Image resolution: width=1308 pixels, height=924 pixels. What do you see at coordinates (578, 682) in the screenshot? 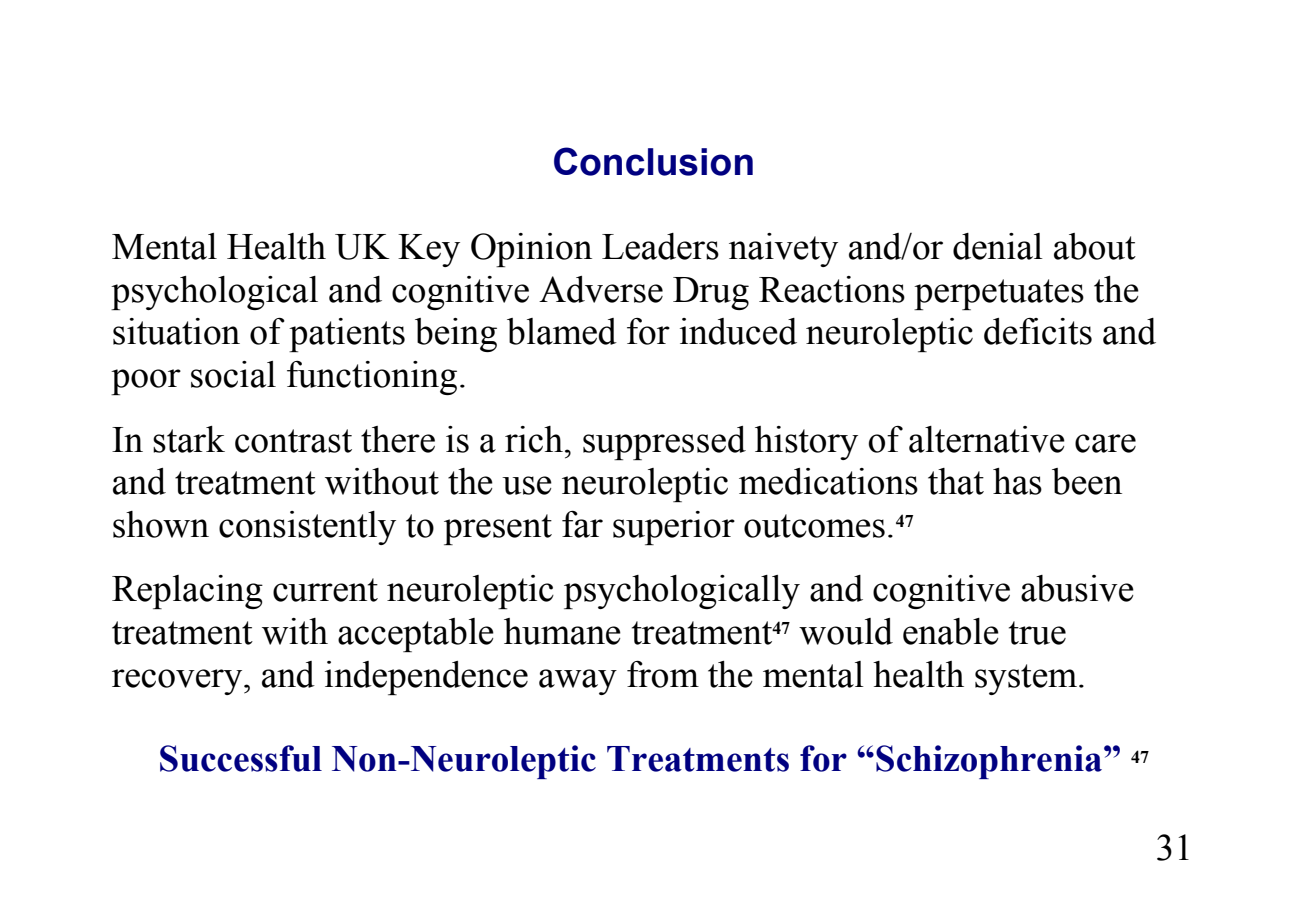
I see `away` at bounding box center [578, 682].
